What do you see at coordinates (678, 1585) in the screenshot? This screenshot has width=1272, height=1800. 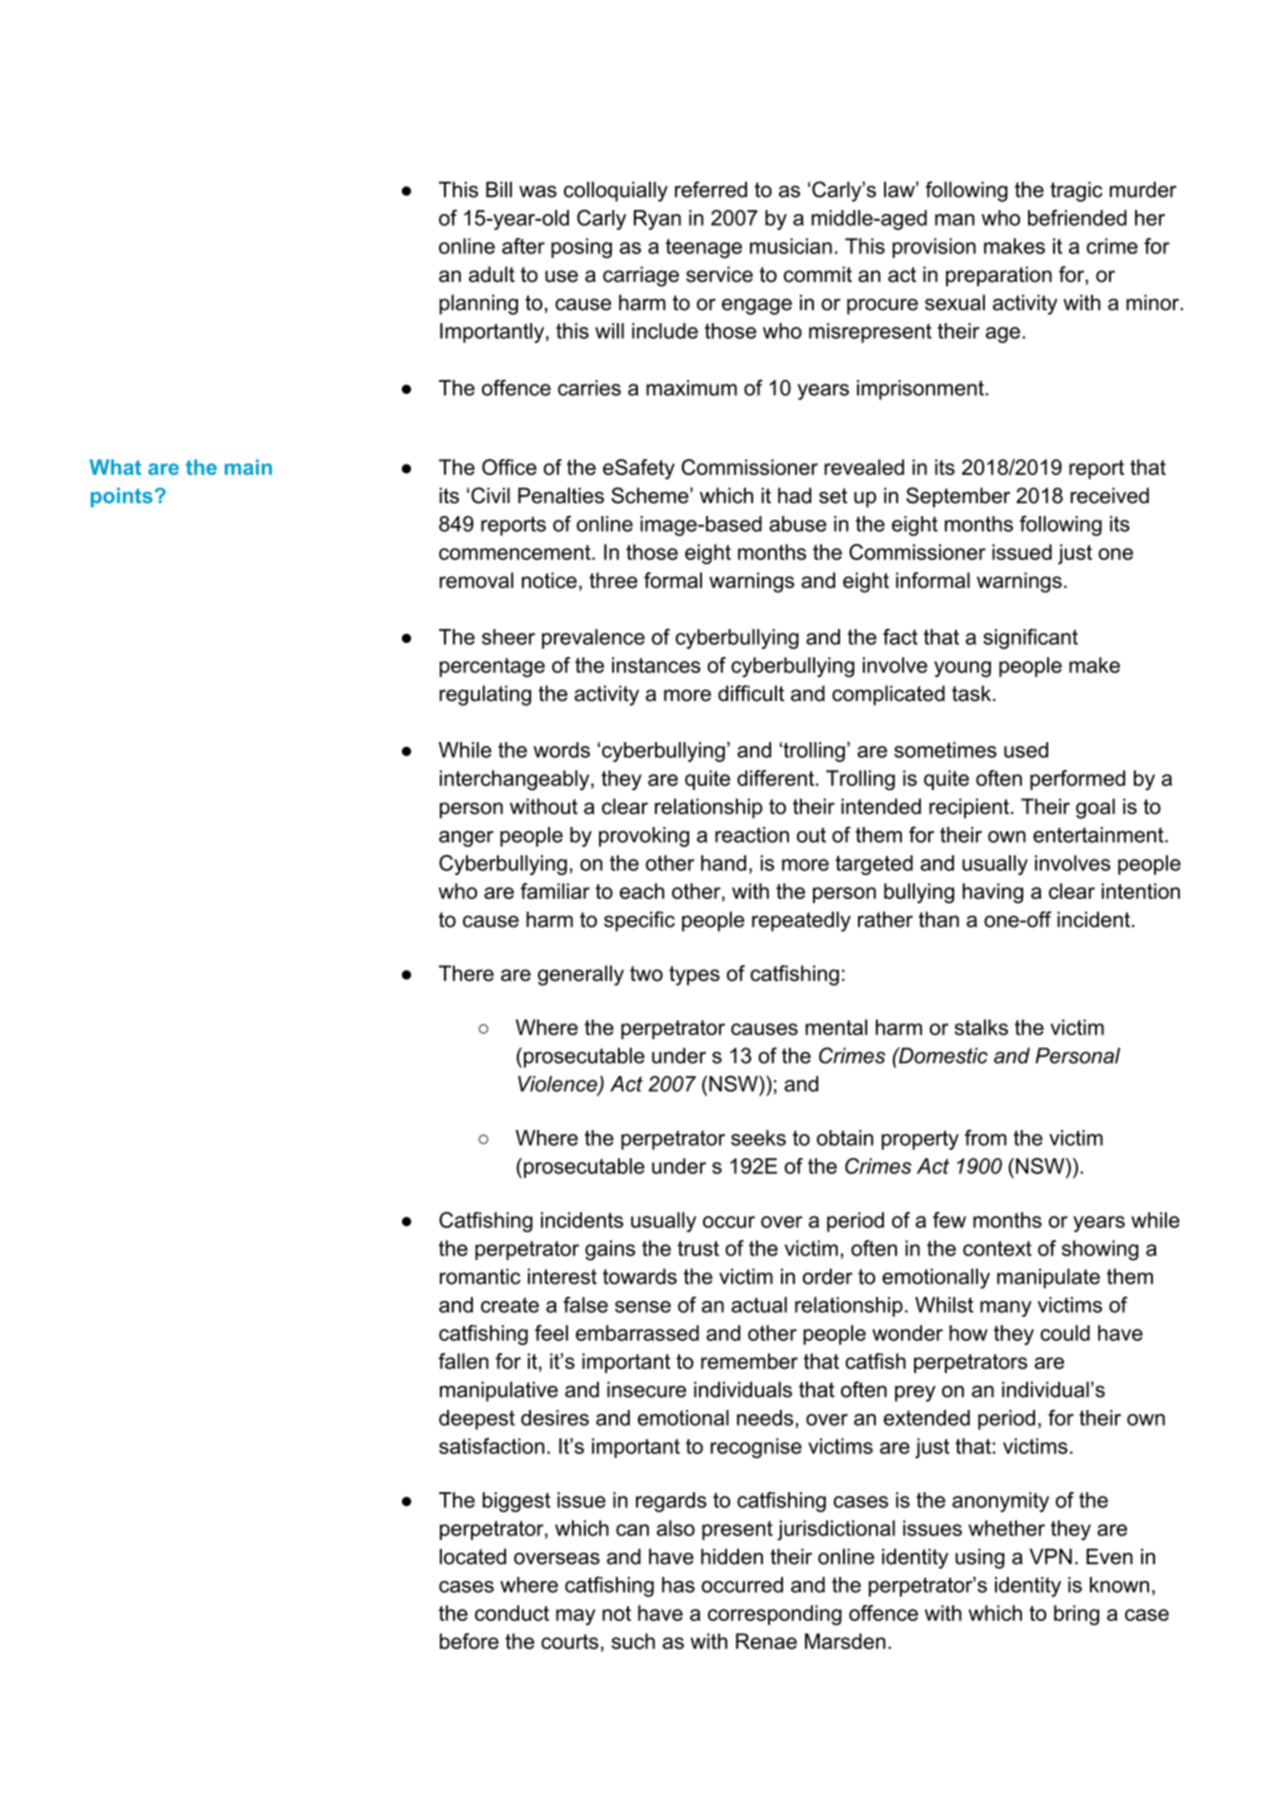 I see `has` at bounding box center [678, 1585].
